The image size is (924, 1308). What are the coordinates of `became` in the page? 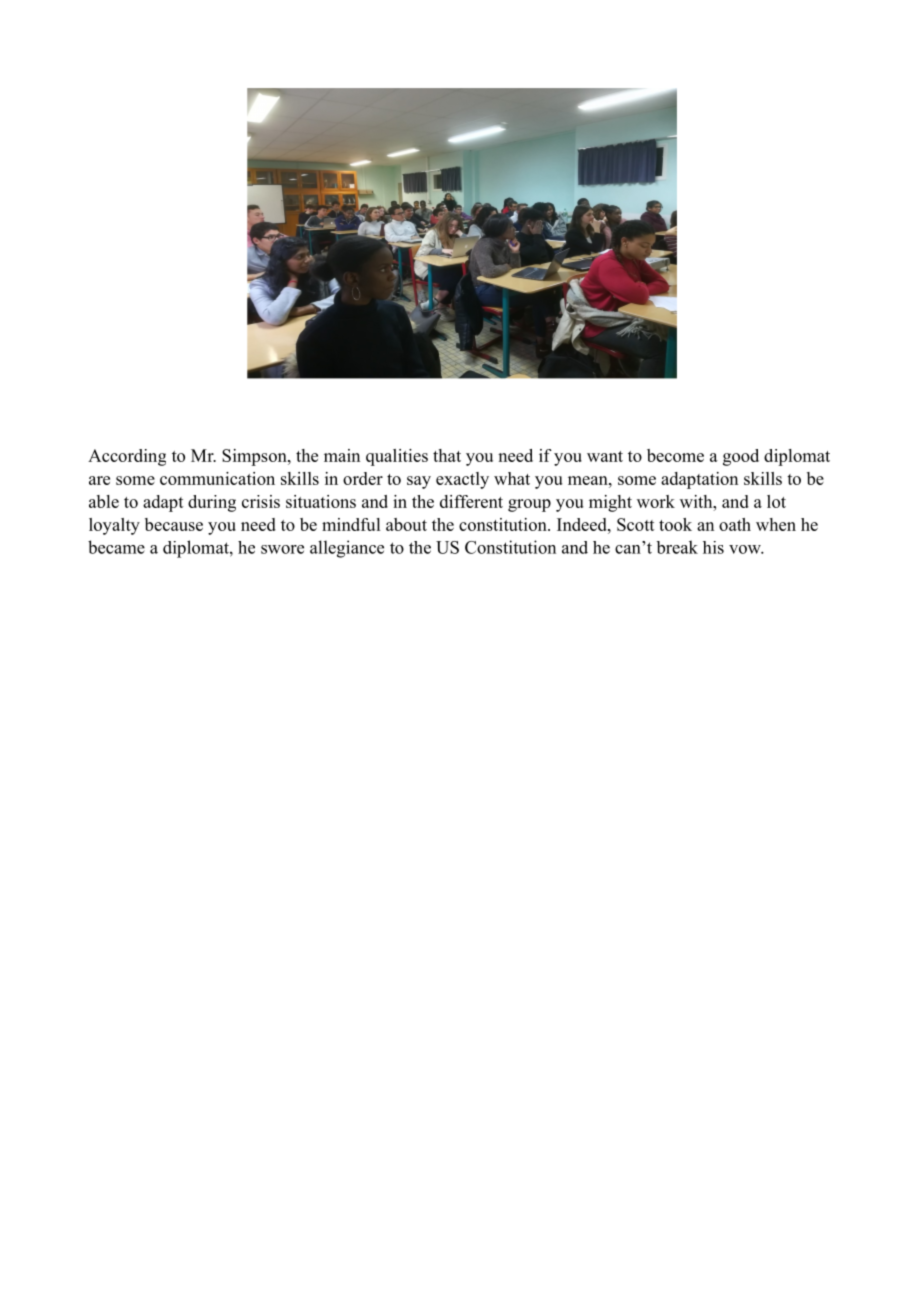 It's located at (116, 547).
